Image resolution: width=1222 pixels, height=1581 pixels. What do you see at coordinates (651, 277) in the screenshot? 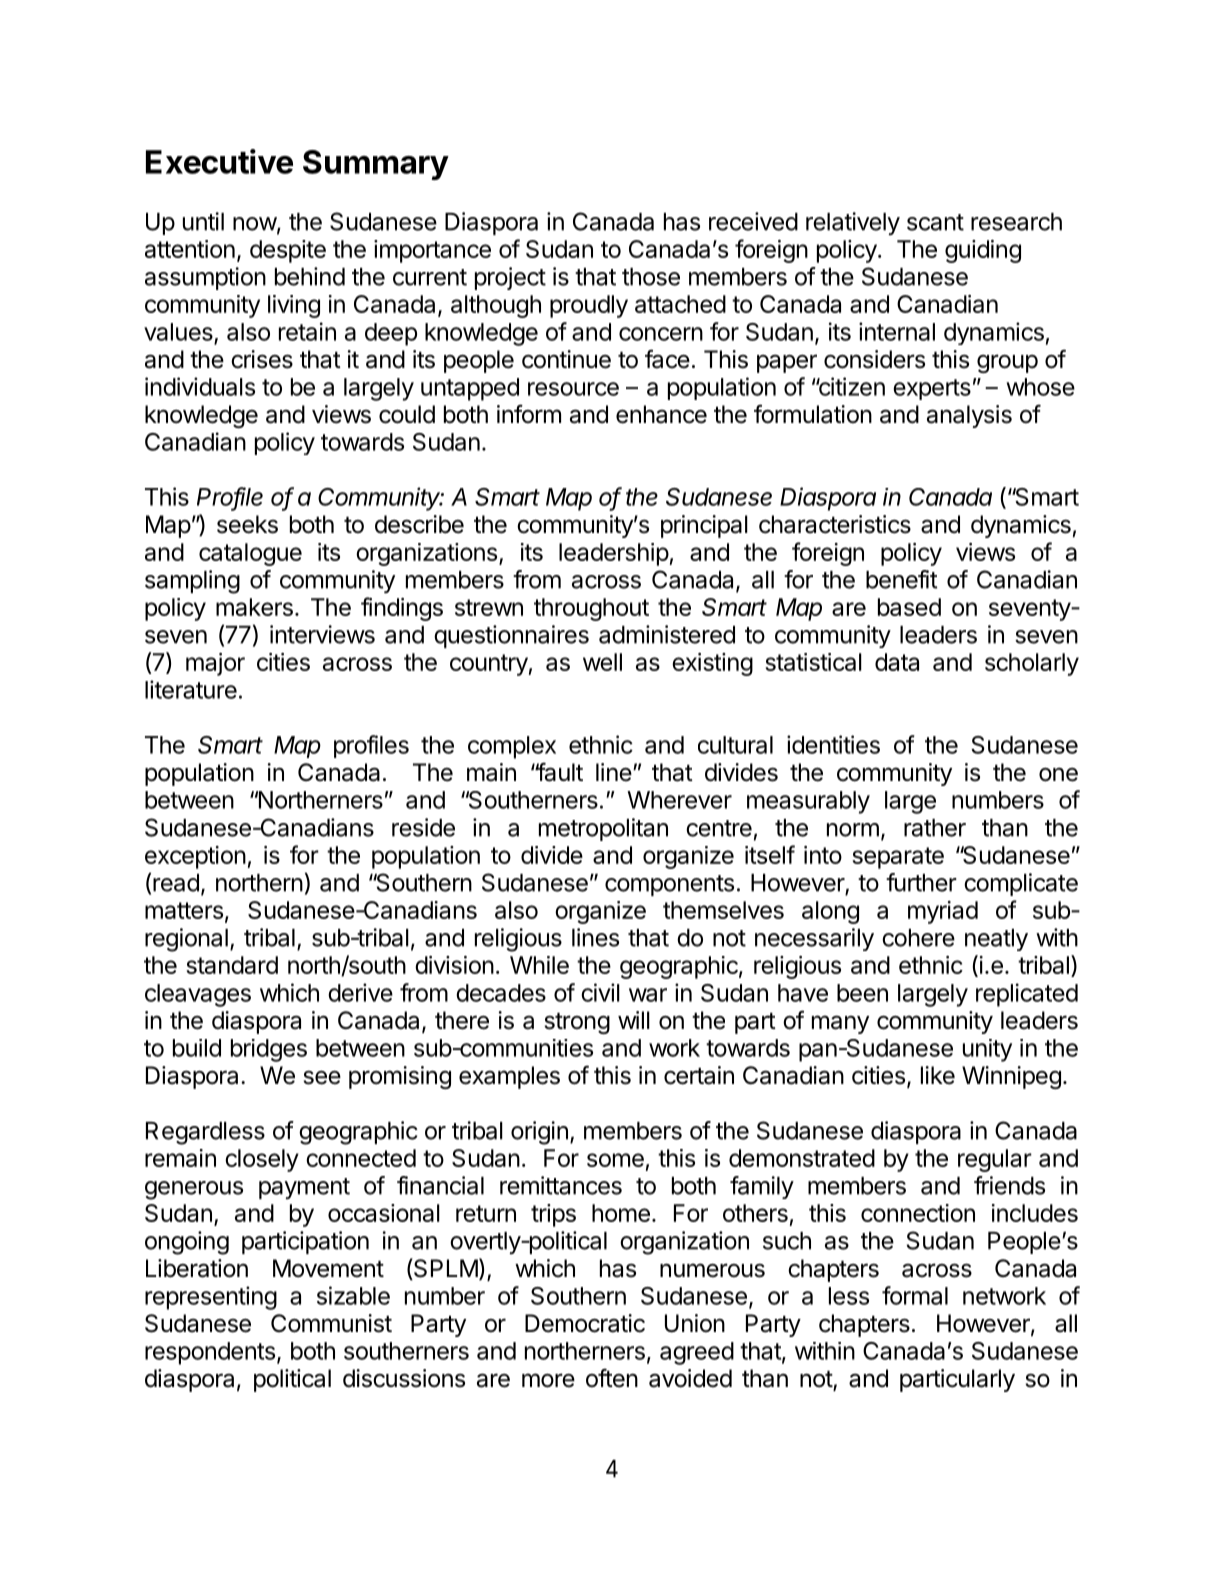
I see `those` at bounding box center [651, 277].
